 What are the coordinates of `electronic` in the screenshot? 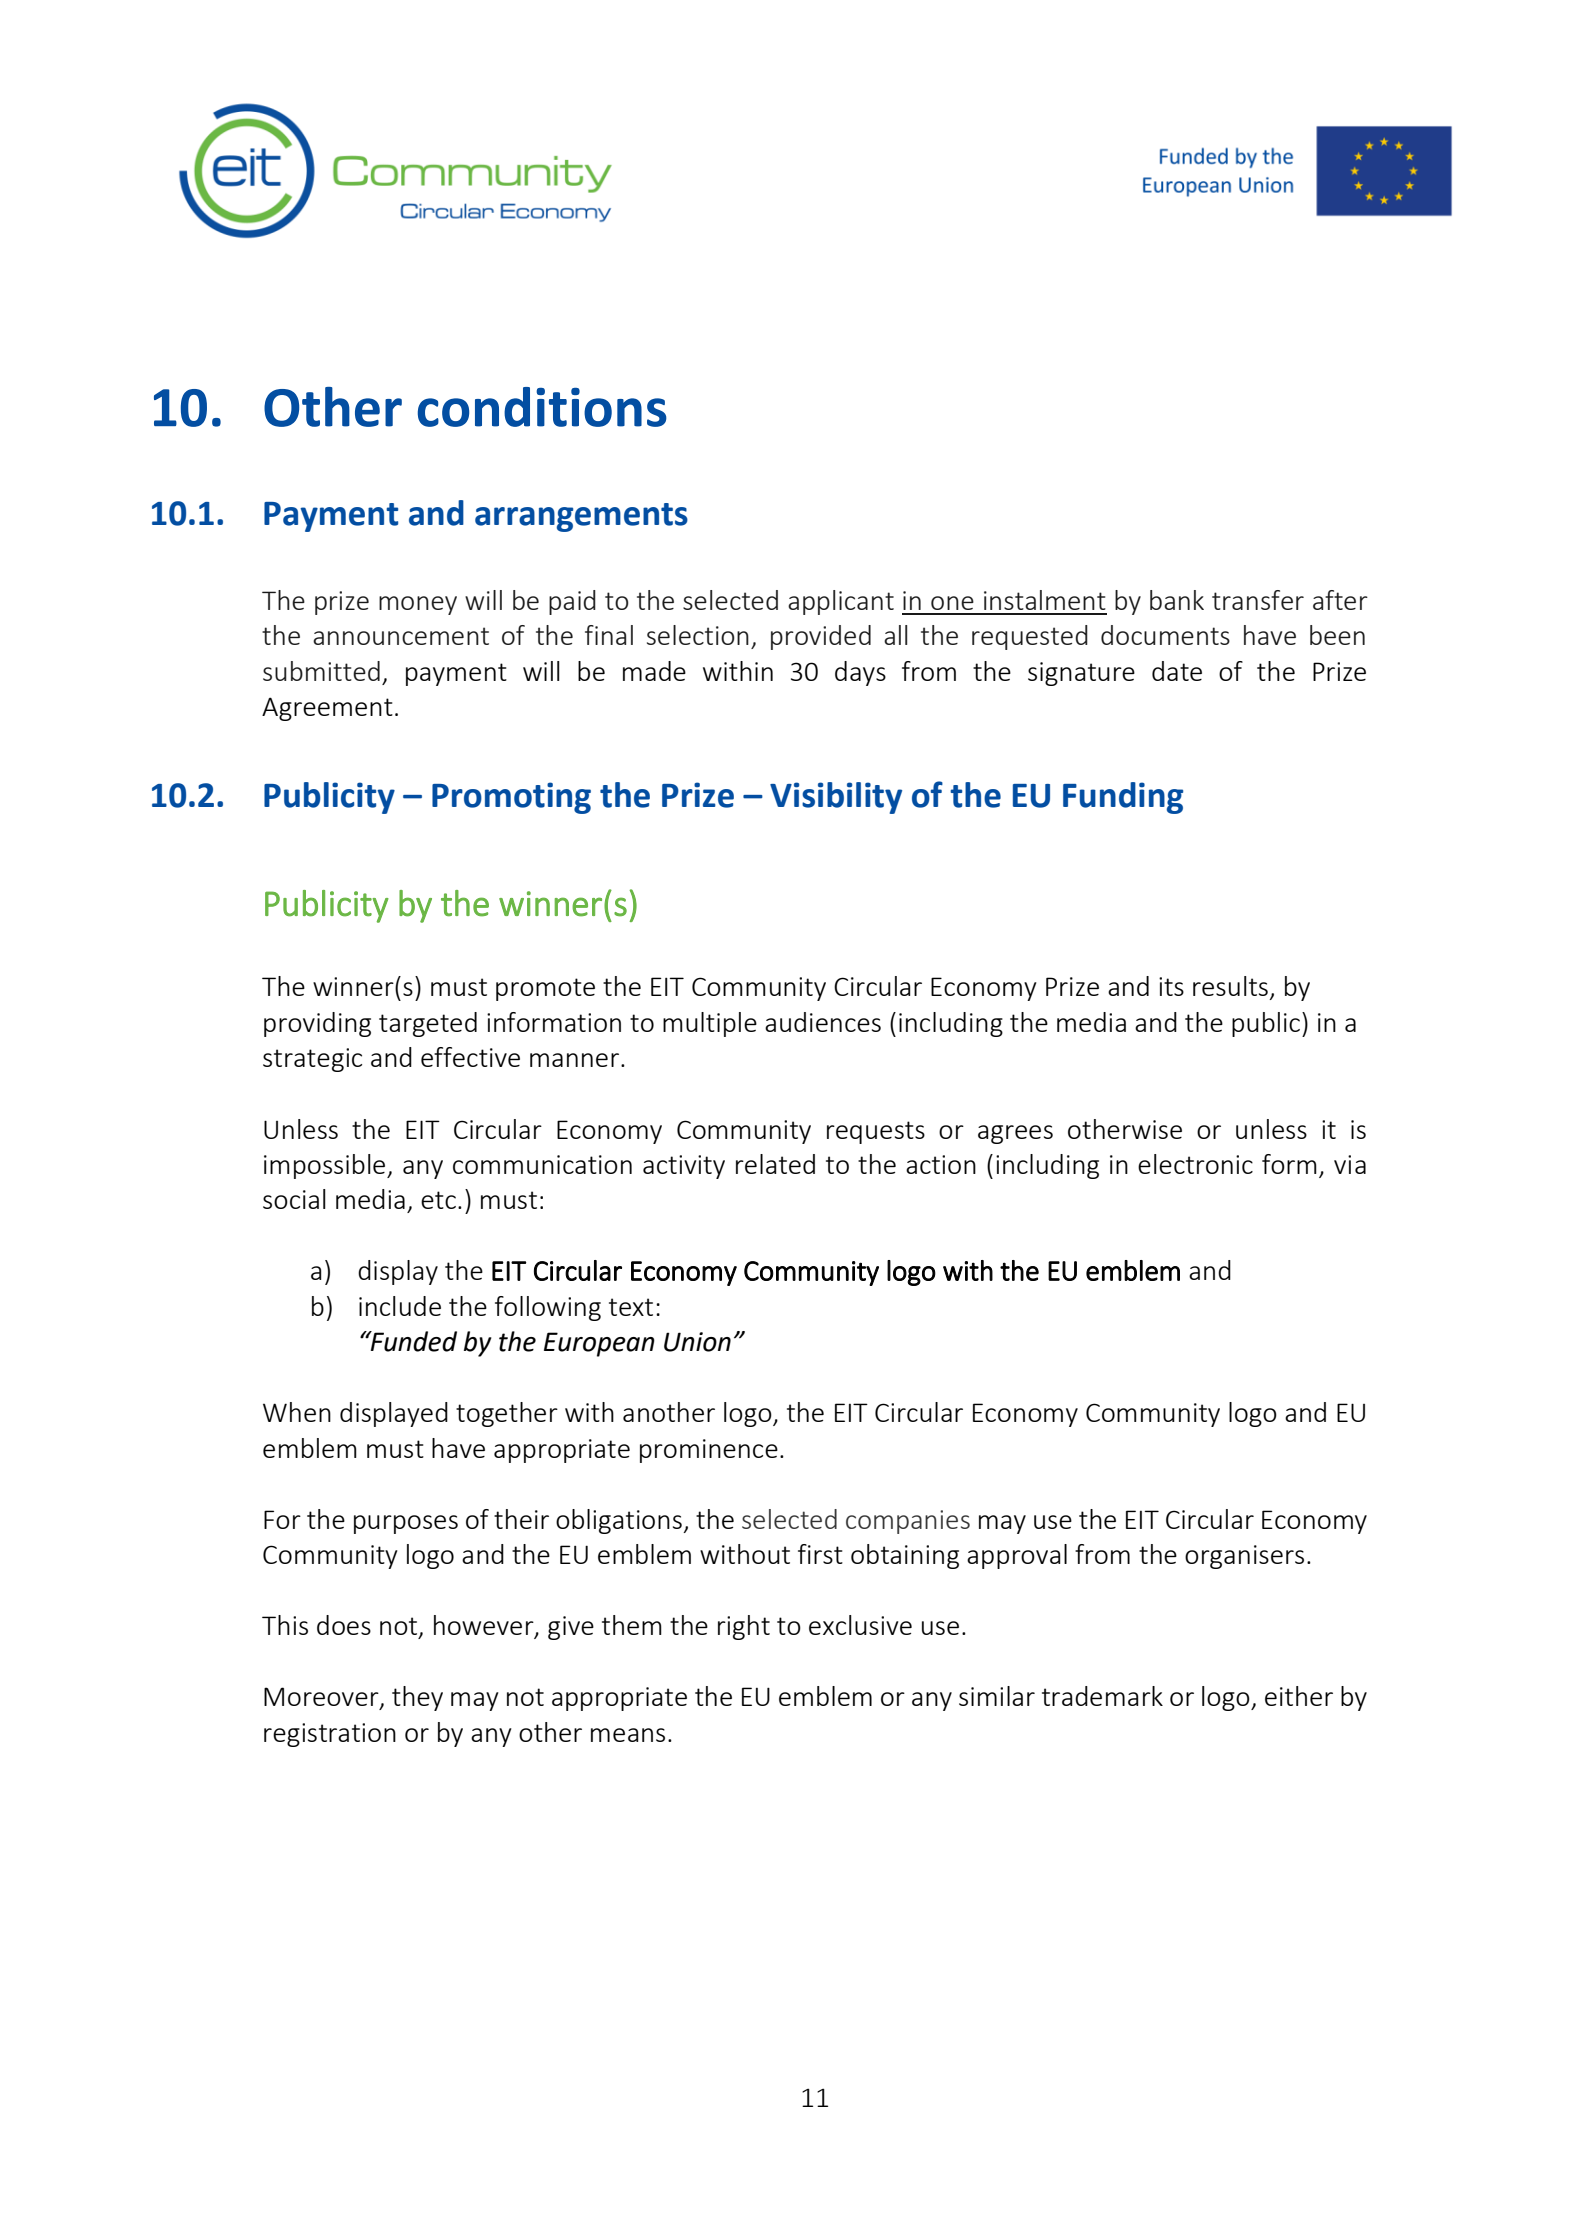 It's located at (1195, 1164).
